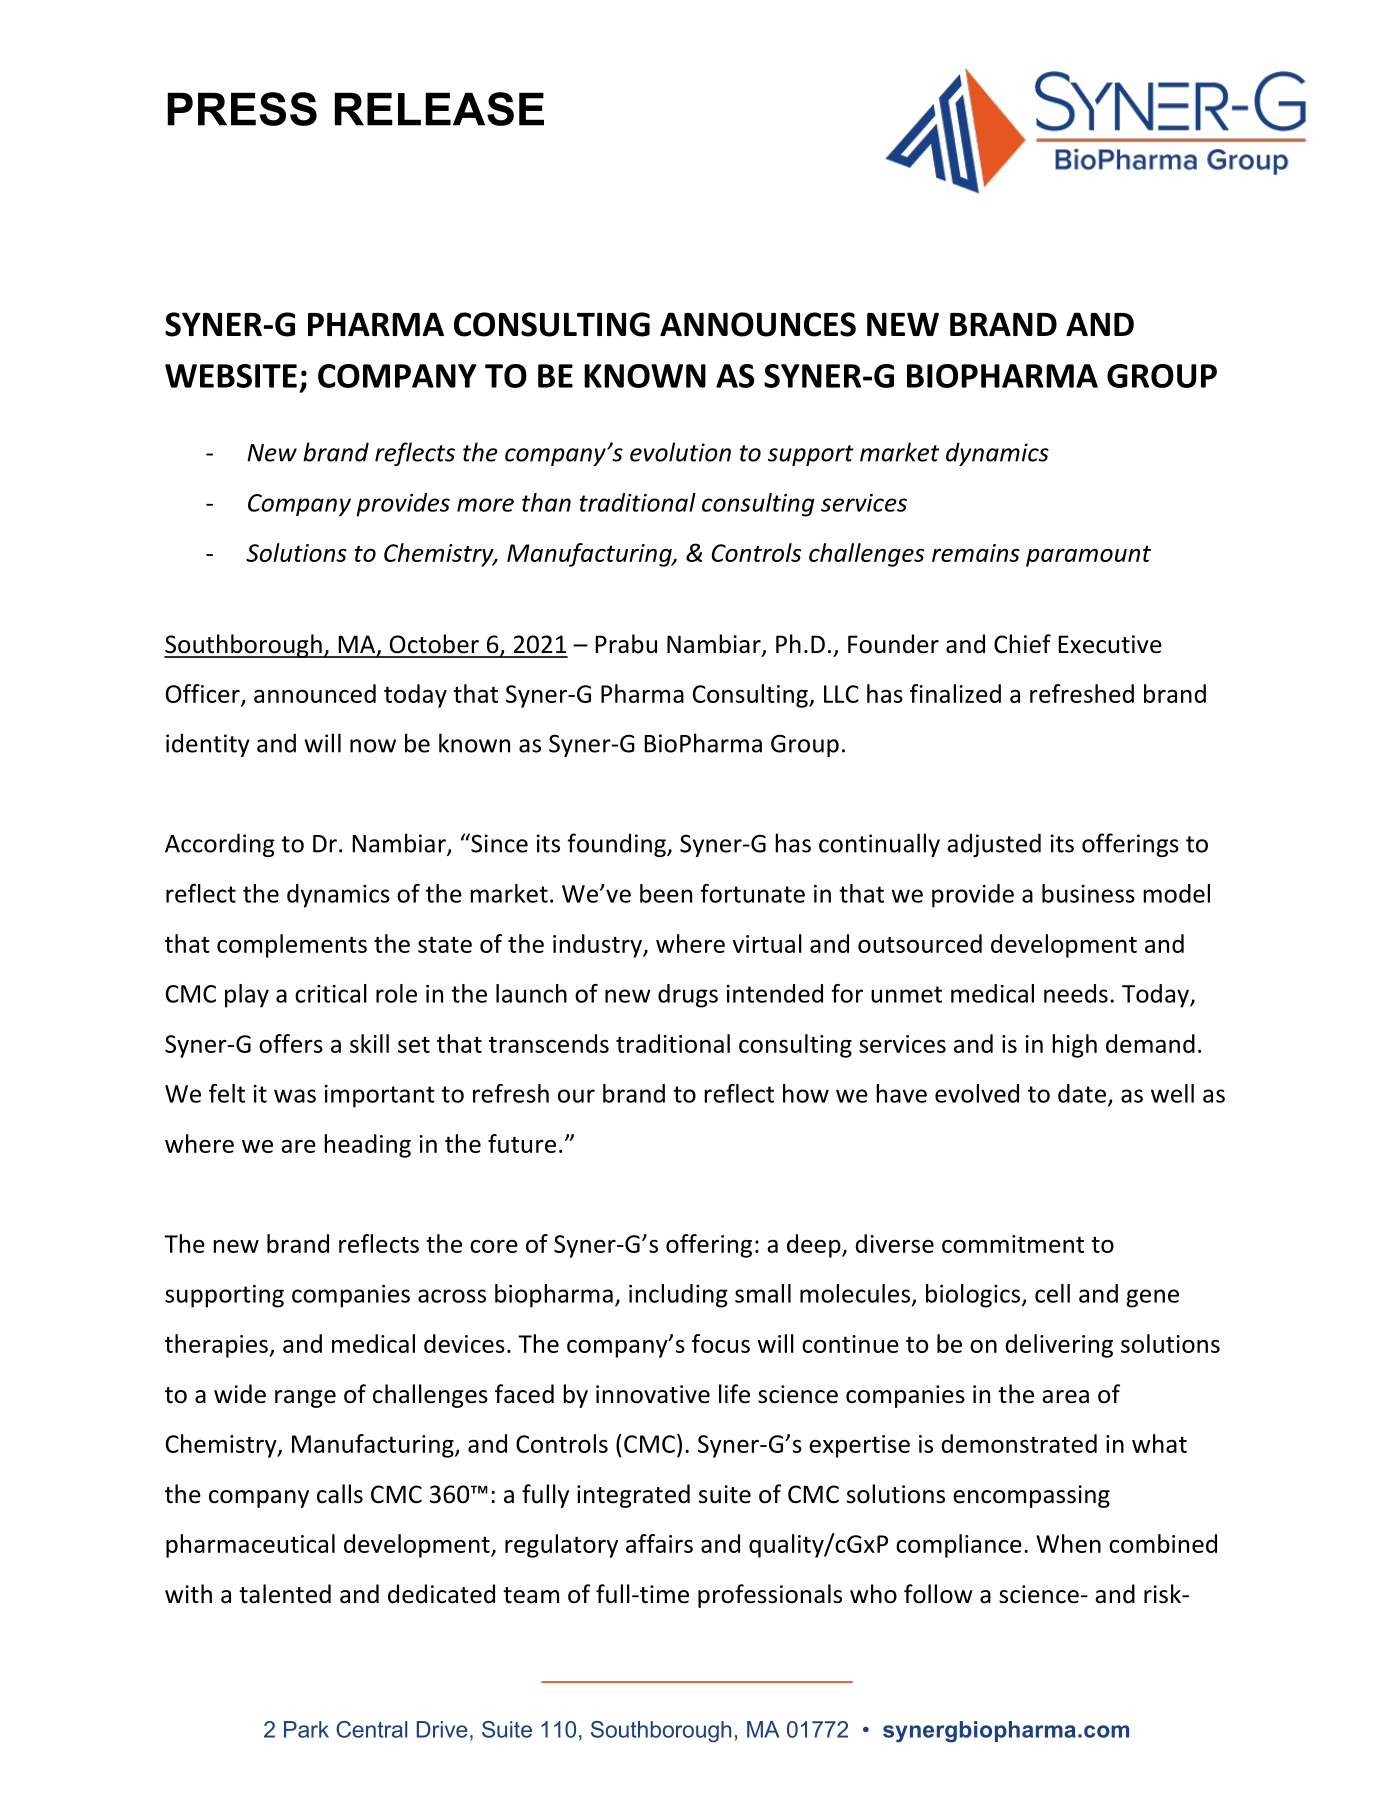  What do you see at coordinates (1088, 556) in the screenshot?
I see `paramount` at bounding box center [1088, 556].
